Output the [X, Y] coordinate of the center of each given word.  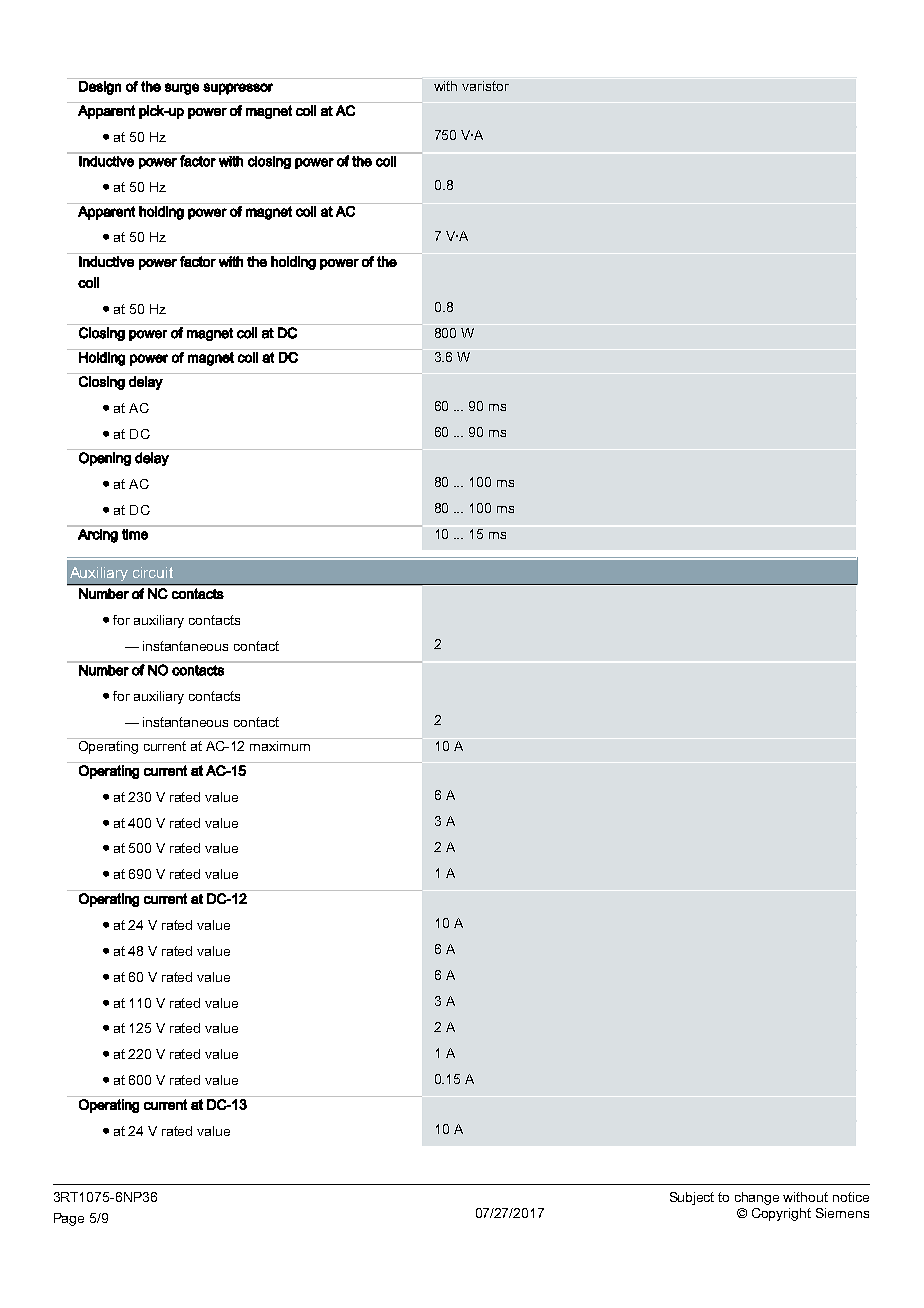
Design [100, 88]
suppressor [238, 89]
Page [69, 1219]
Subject [692, 1198]
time [135, 534]
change [757, 1198]
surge [182, 89]
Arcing [98, 536]
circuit [153, 572]
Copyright [781, 1214]
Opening [105, 459]
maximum [280, 746]
